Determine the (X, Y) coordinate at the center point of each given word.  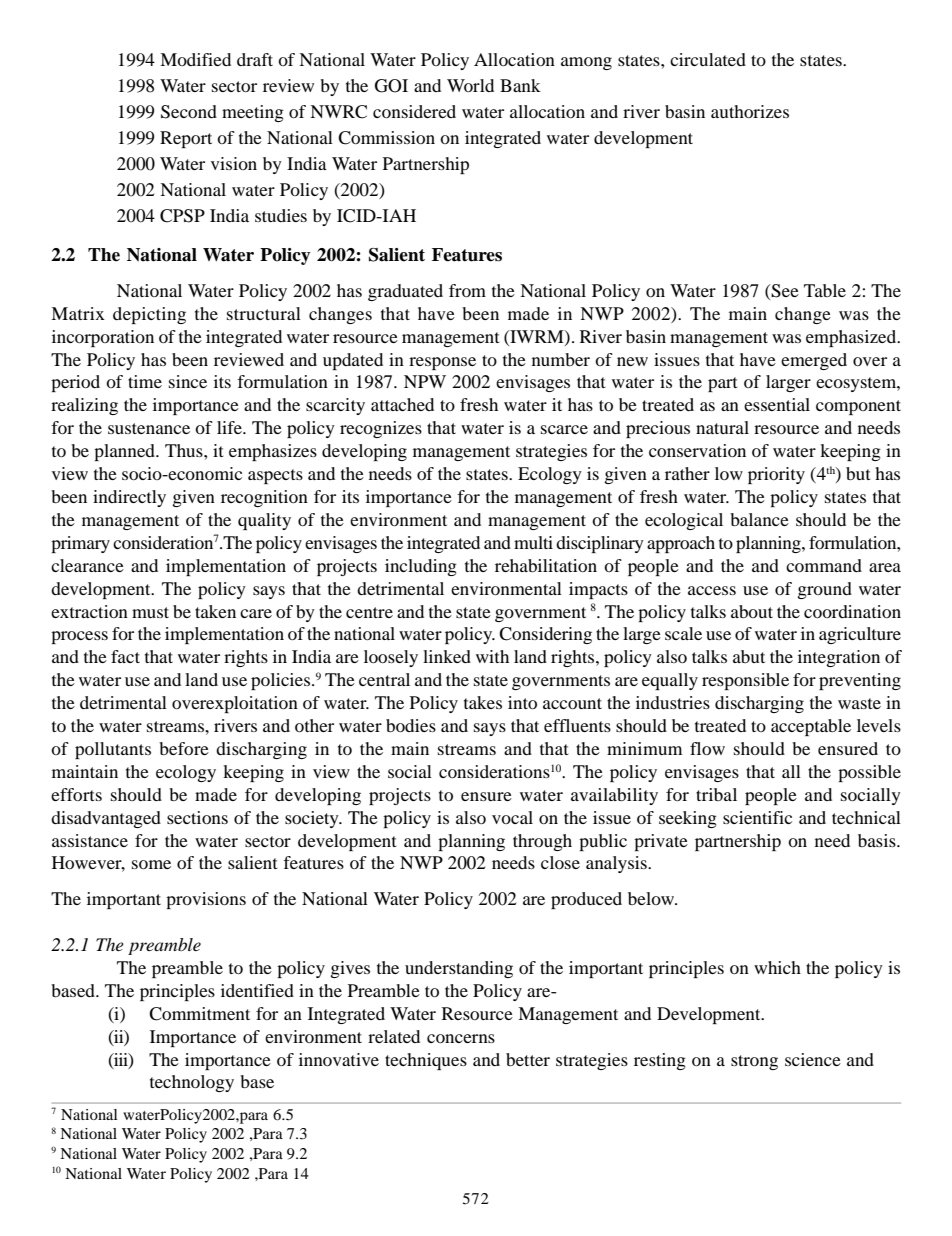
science (813, 1059)
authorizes (750, 111)
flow (707, 748)
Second (189, 112)
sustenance (149, 428)
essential (777, 404)
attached (402, 404)
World (470, 85)
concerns (461, 1038)
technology (192, 1083)
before (184, 748)
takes (483, 702)
